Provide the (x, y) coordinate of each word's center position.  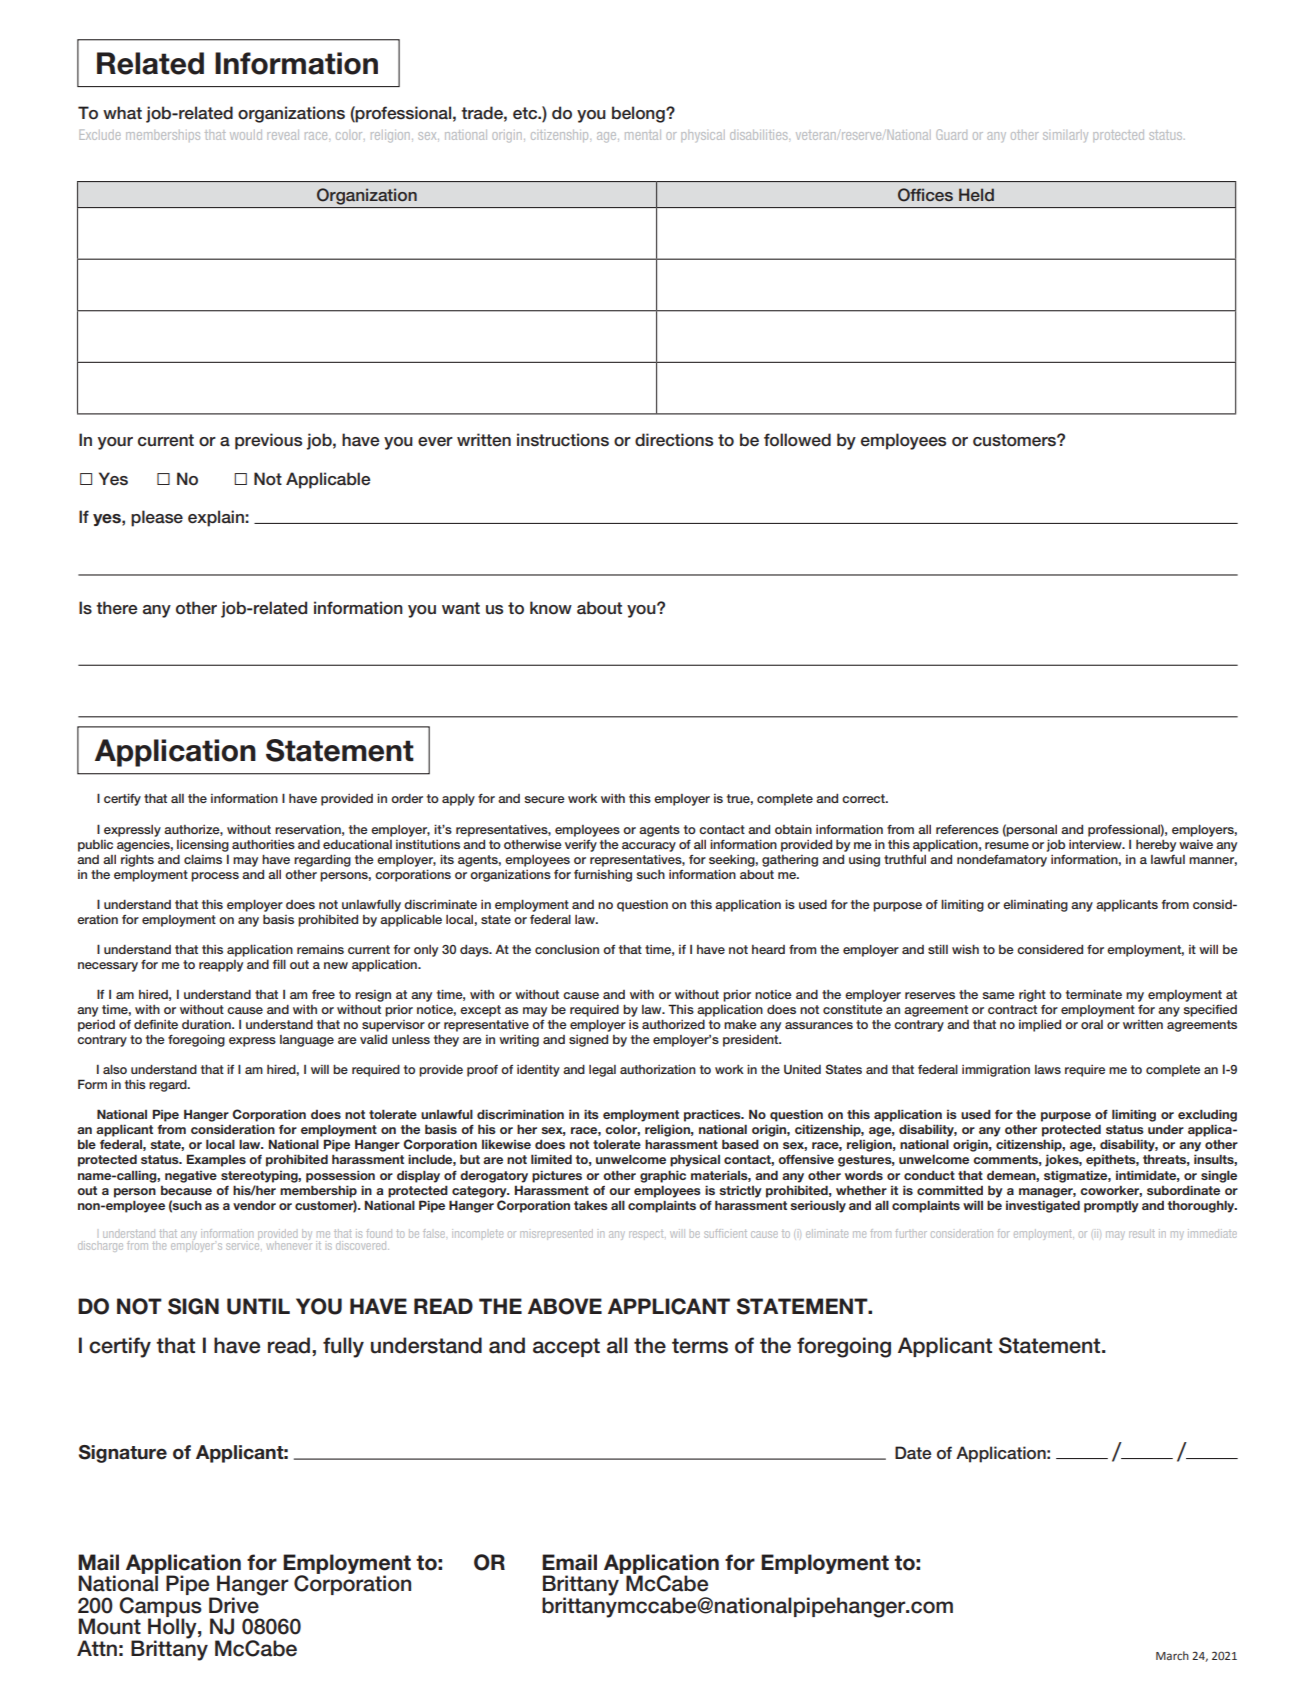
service (244, 1244)
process (215, 877)
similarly (1065, 136)
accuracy (649, 847)
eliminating (1035, 906)
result (1142, 1233)
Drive (235, 1604)
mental (643, 135)
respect (647, 1235)
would (246, 135)
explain (217, 518)
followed (797, 440)
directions (674, 440)
